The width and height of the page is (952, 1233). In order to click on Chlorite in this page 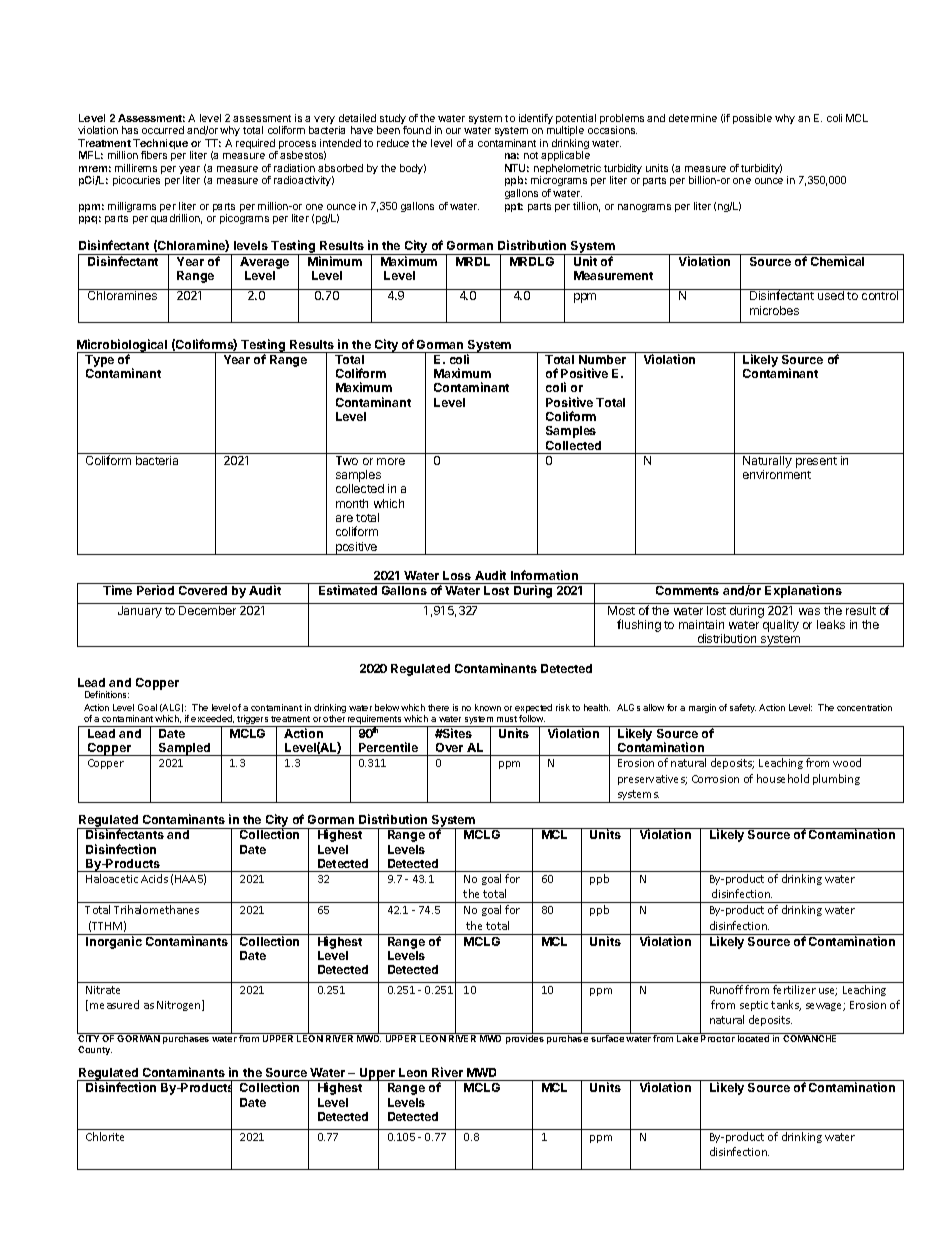, I will do `click(105, 1136)`.
